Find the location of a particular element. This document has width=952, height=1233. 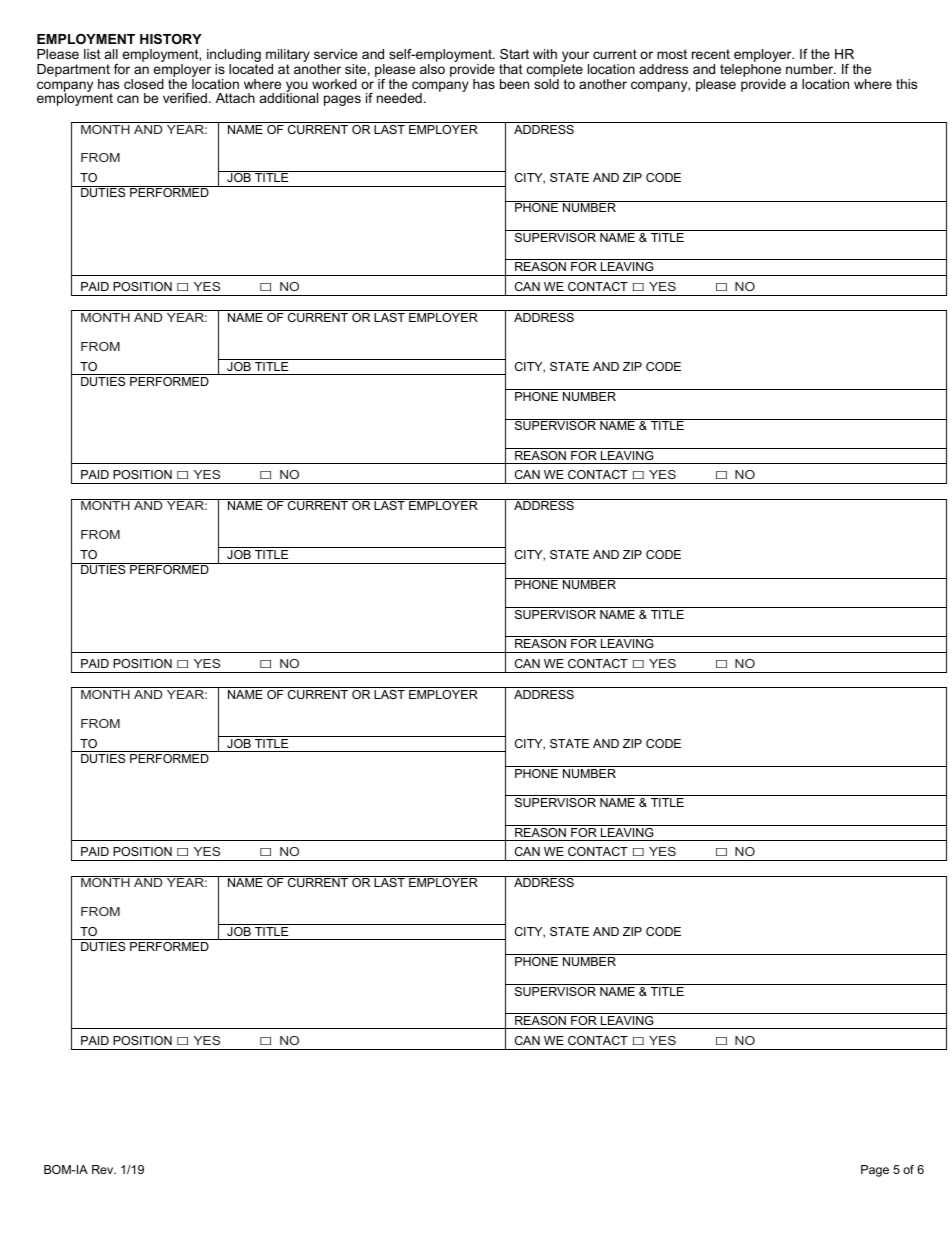

complete is located at coordinates (555, 70).
